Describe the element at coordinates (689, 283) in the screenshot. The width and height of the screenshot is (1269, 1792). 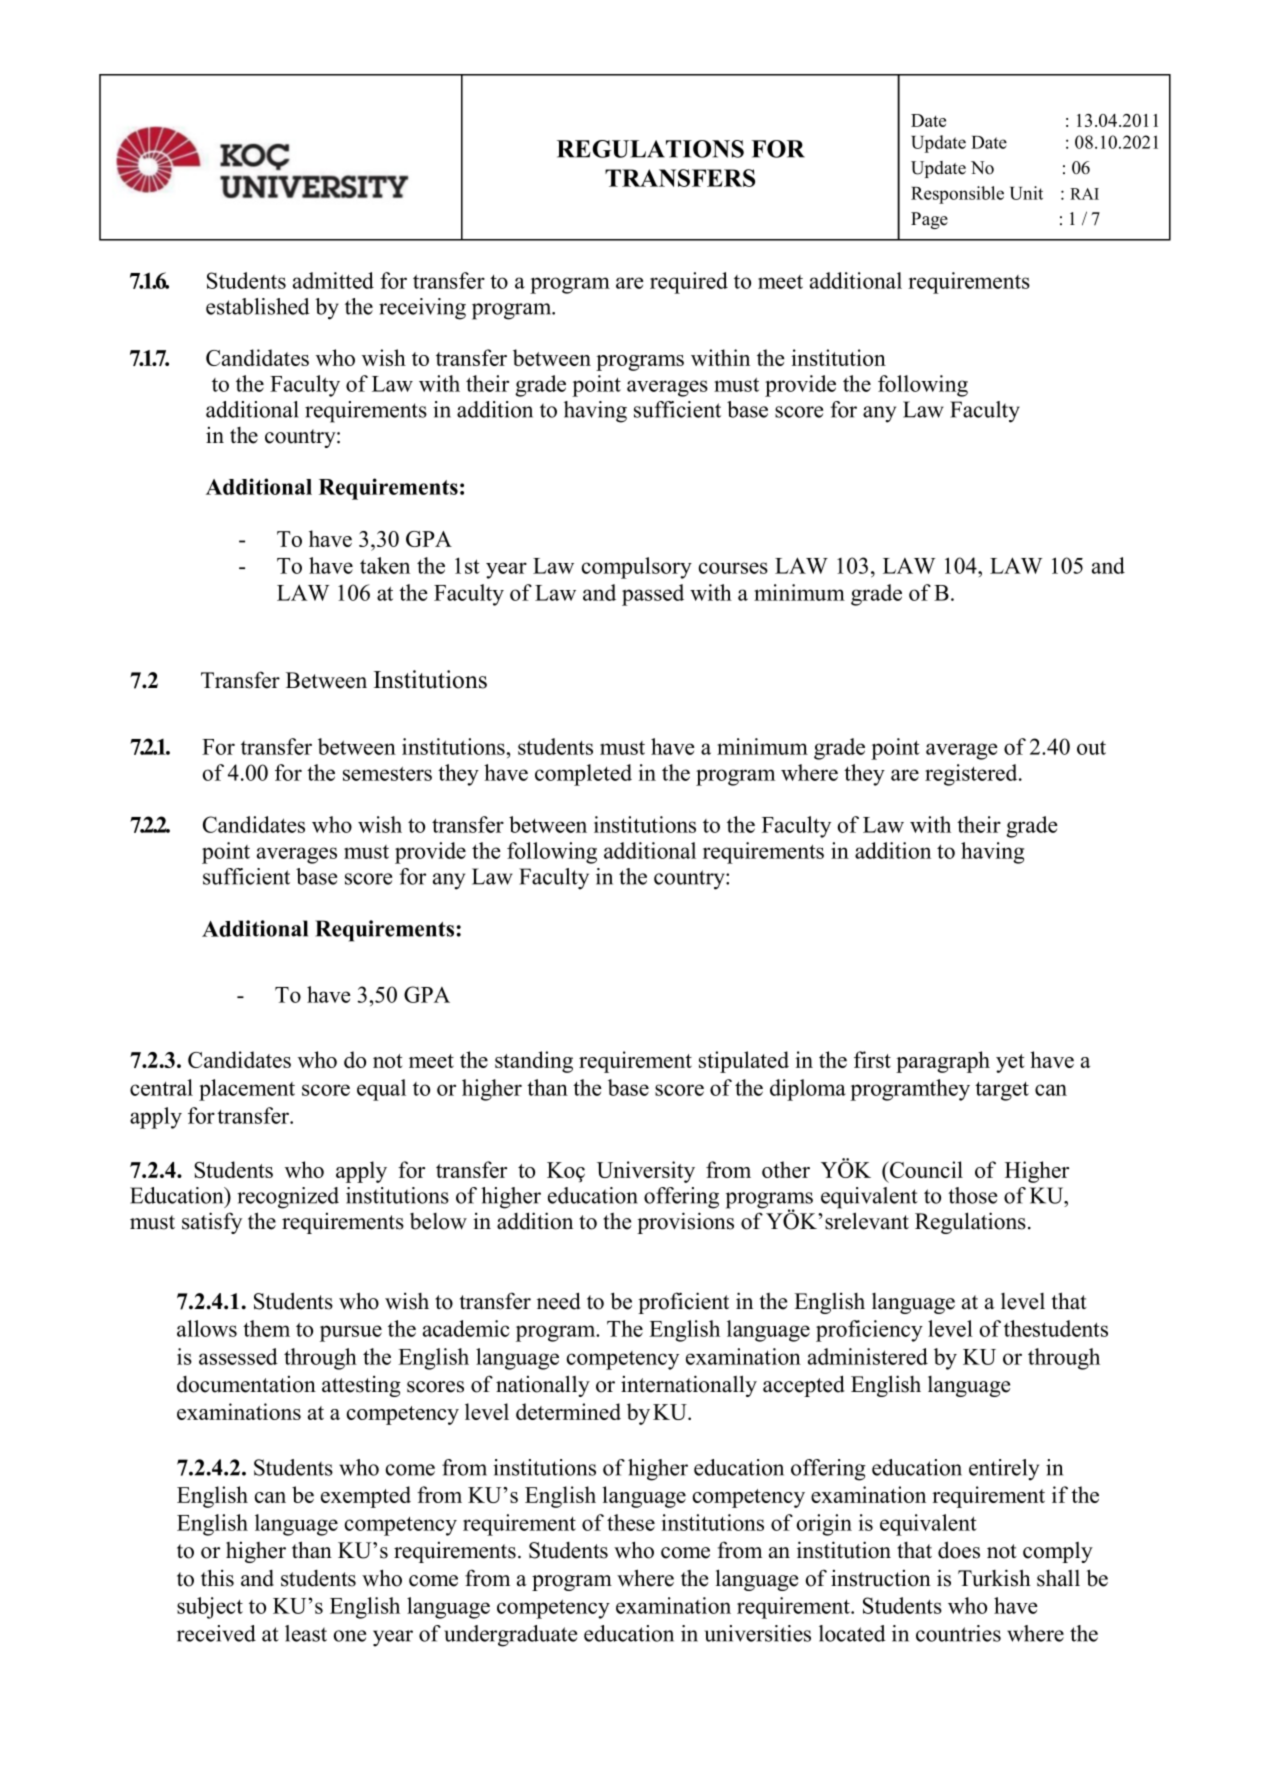
I see `required` at that location.
